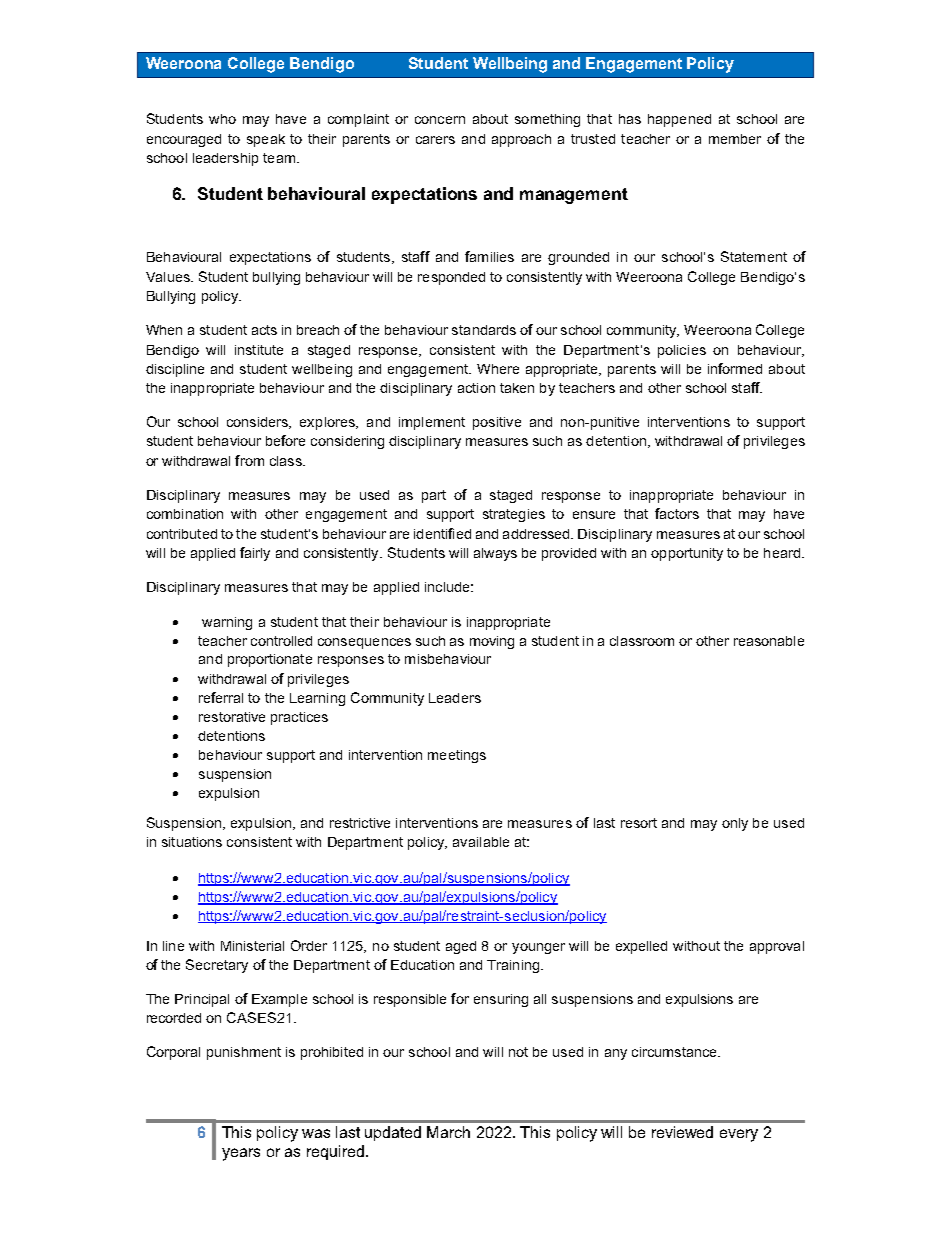 This page has width=952, height=1233. What do you see at coordinates (476, 388) in the page?
I see `action` at bounding box center [476, 388].
